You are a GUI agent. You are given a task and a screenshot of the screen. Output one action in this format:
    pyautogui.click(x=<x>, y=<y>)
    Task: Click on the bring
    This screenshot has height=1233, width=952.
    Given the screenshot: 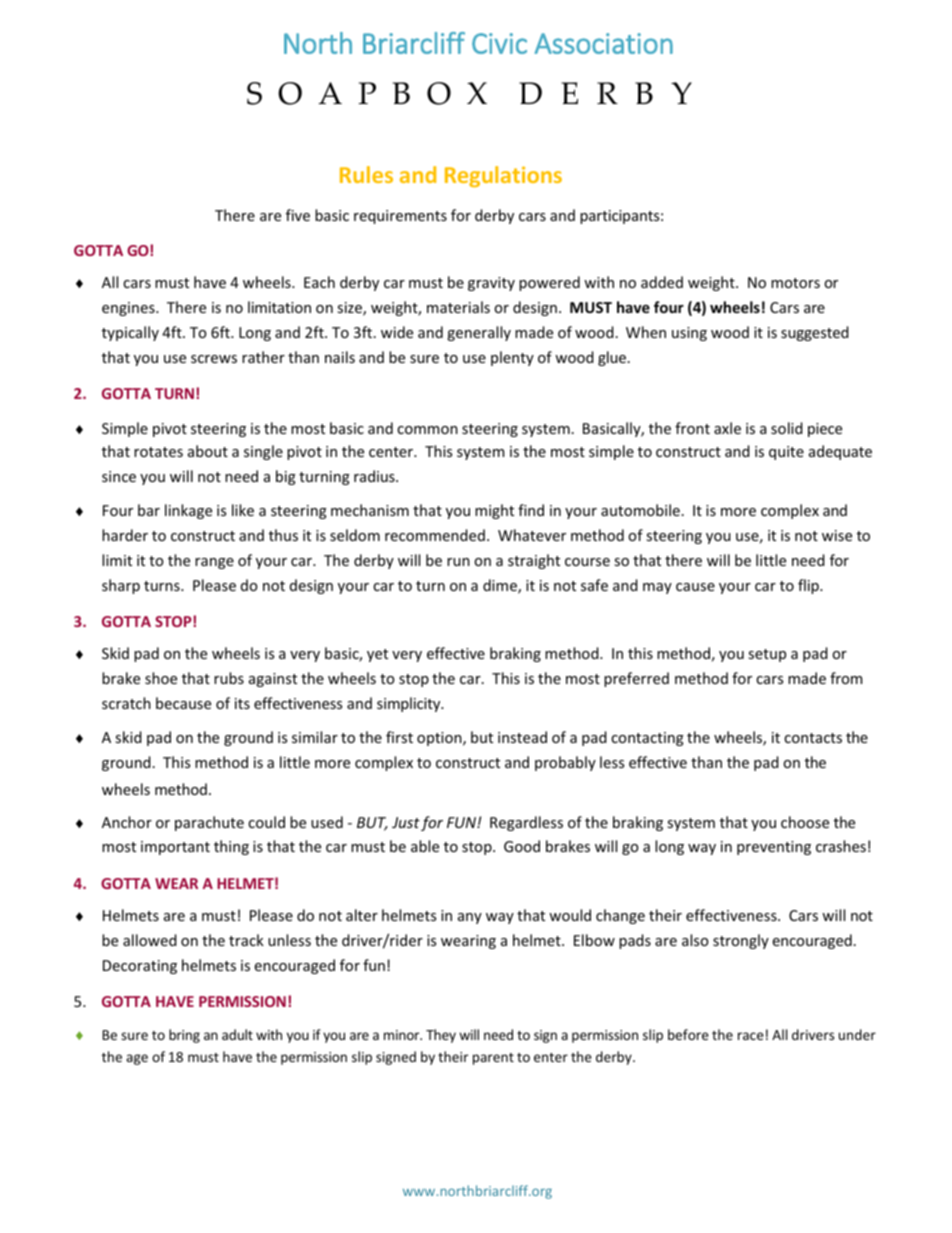 What is the action you would take?
    pyautogui.click(x=184, y=1036)
